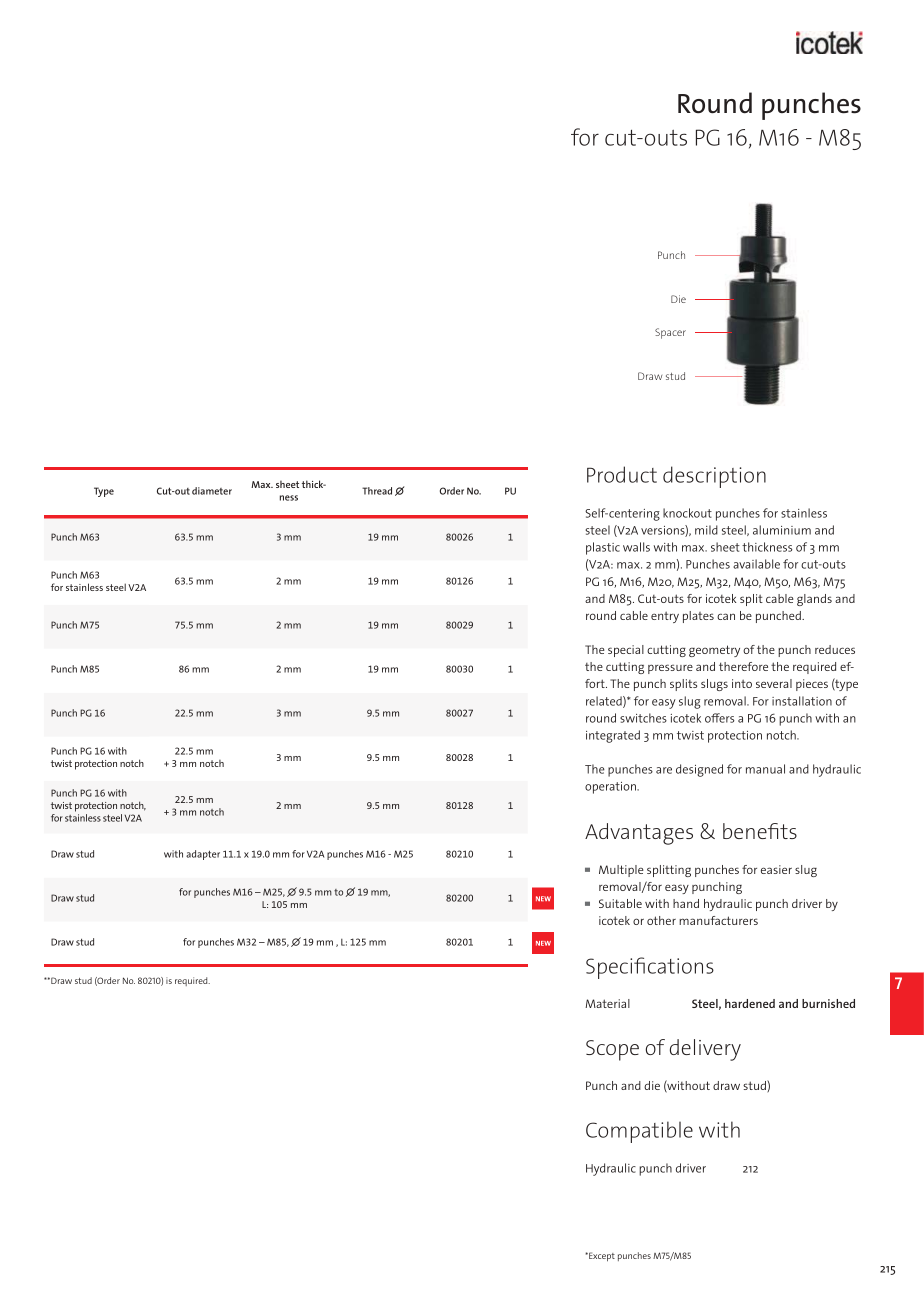 The width and height of the screenshot is (924, 1308). Describe the element at coordinates (612, 1050) in the screenshot. I see `Scope` at that location.
